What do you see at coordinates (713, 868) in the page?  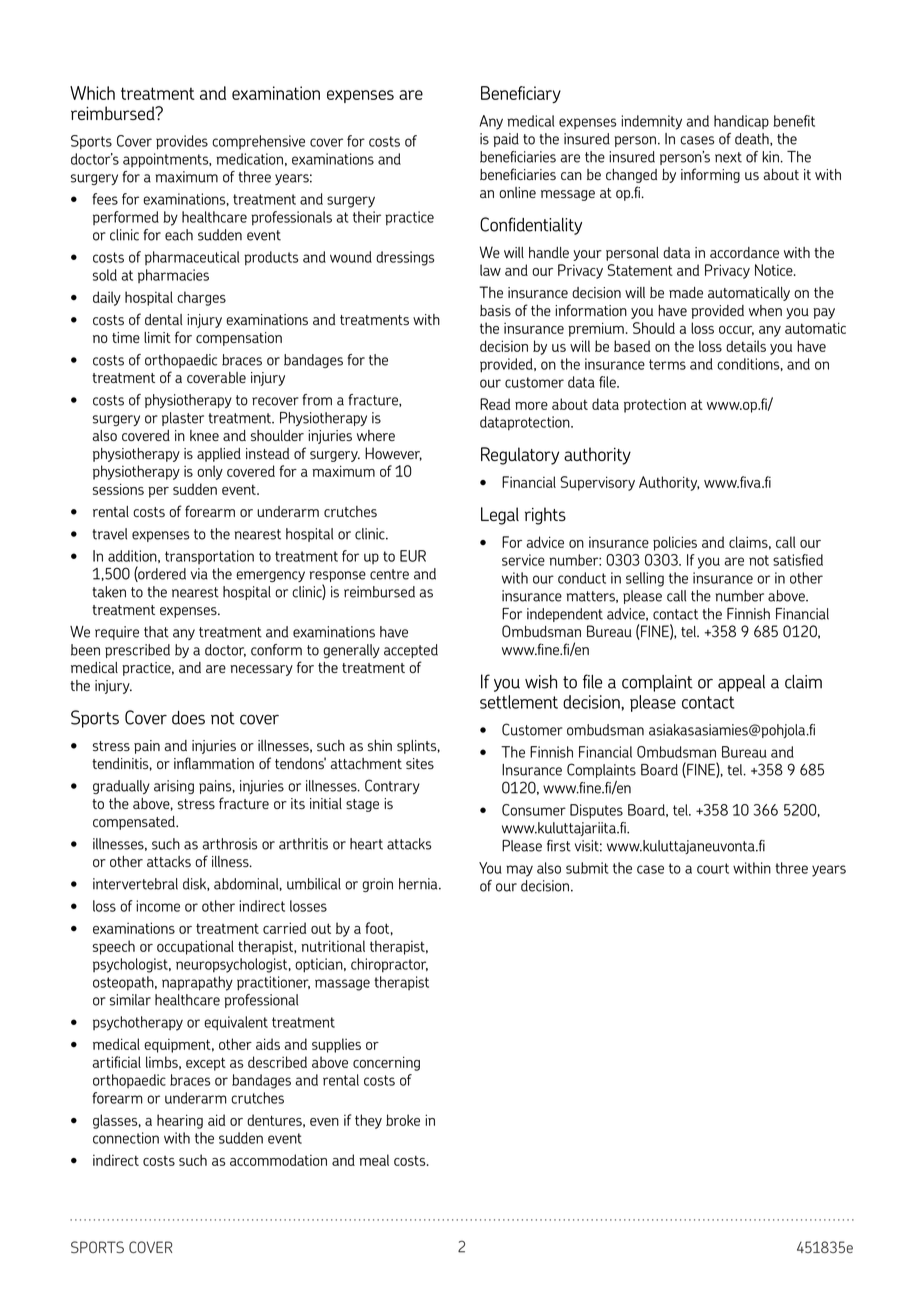 I see `court` at bounding box center [713, 868].
